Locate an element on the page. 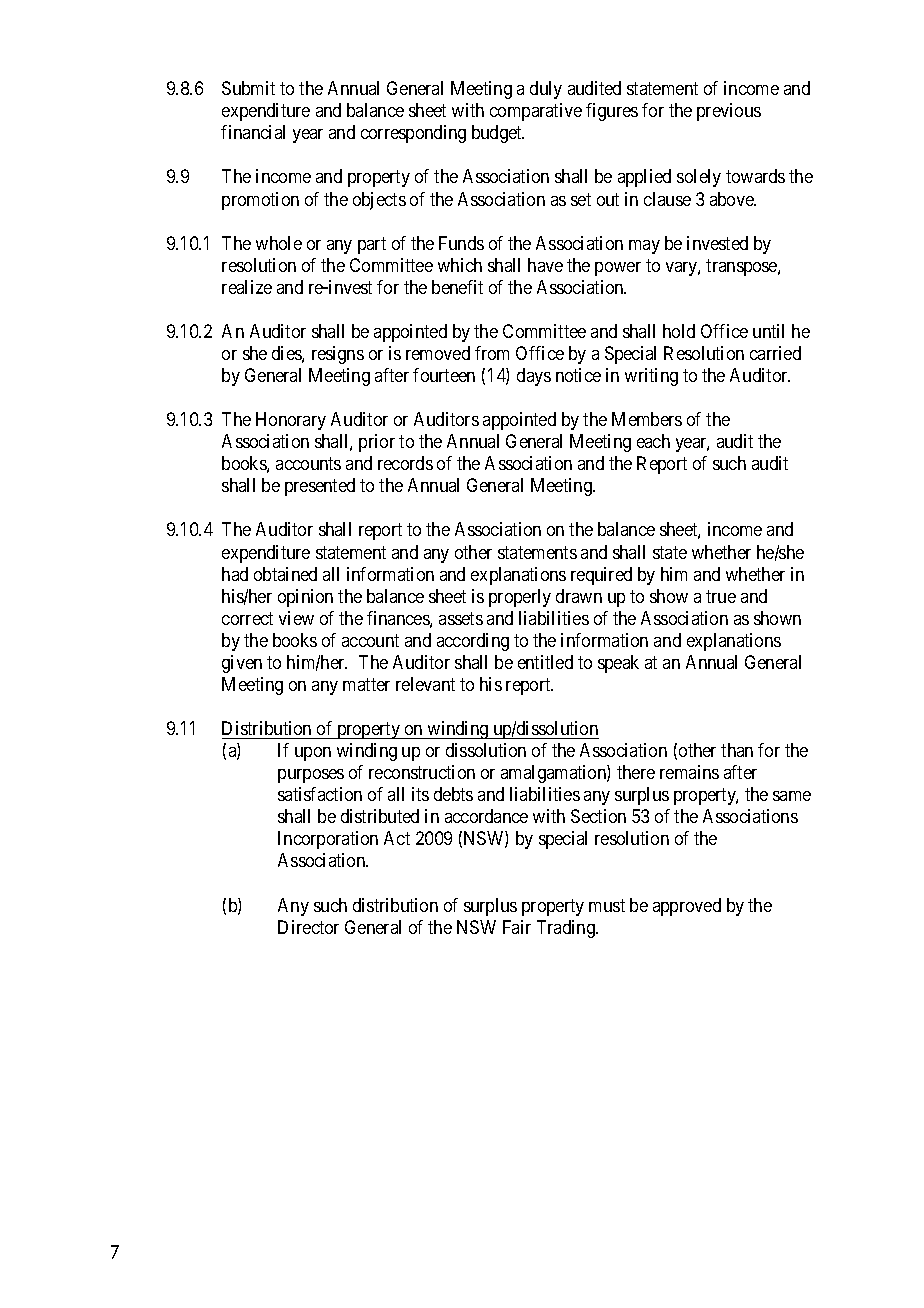 This image has height=1308, width=924. Director is located at coordinates (308, 927).
